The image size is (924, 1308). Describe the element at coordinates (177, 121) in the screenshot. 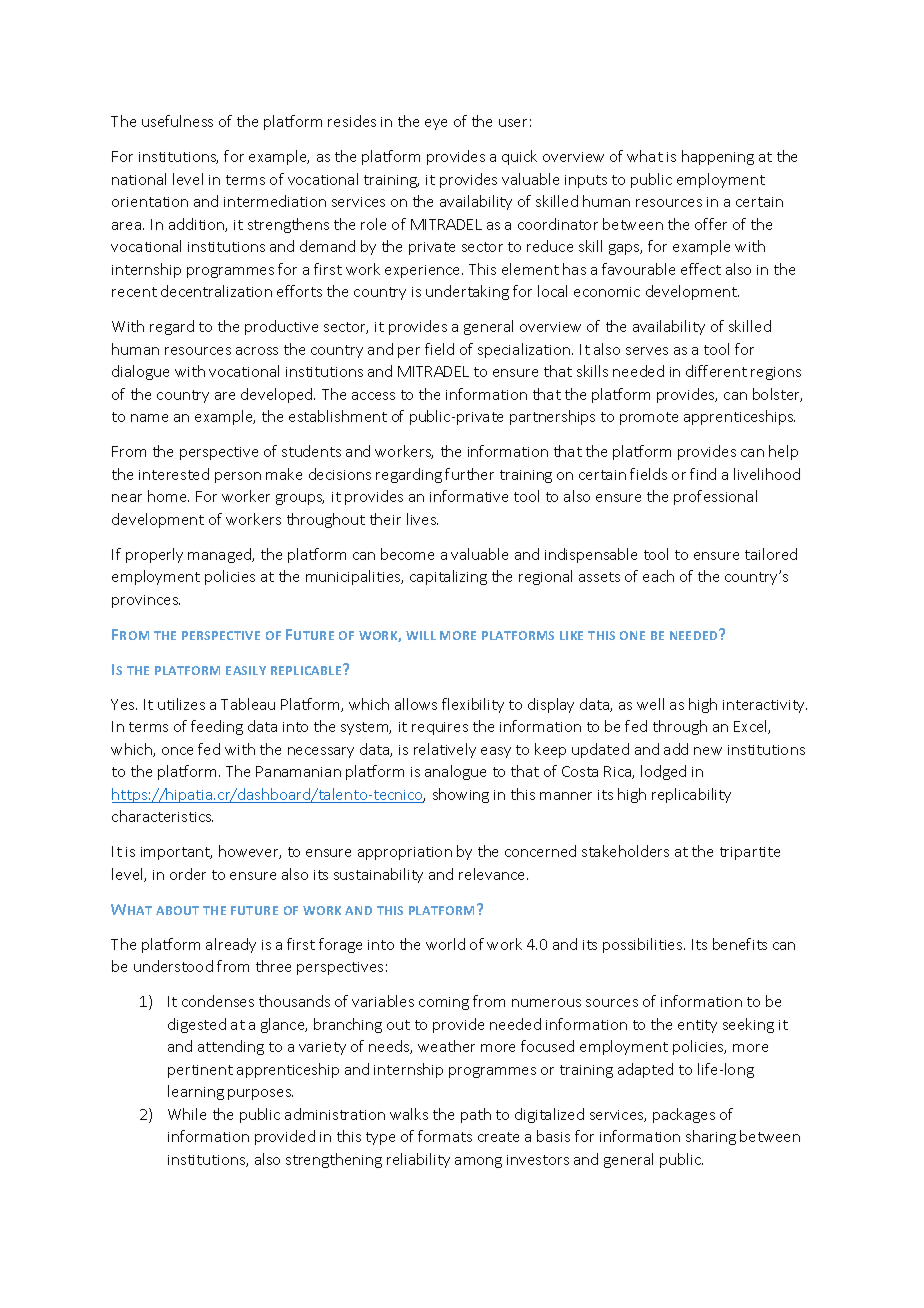

I see `usefulness` at that location.
